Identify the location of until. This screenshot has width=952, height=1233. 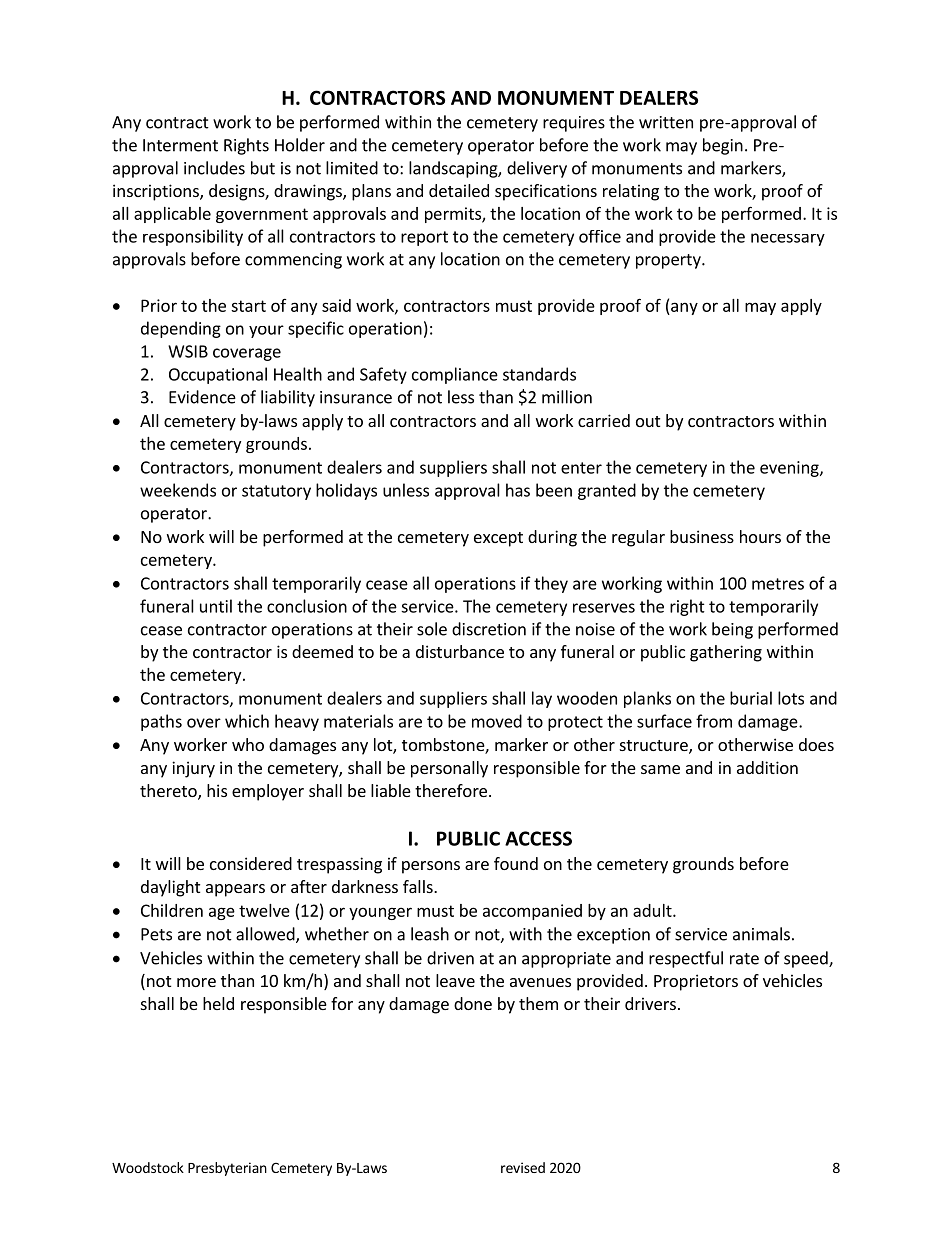
(216, 606).
